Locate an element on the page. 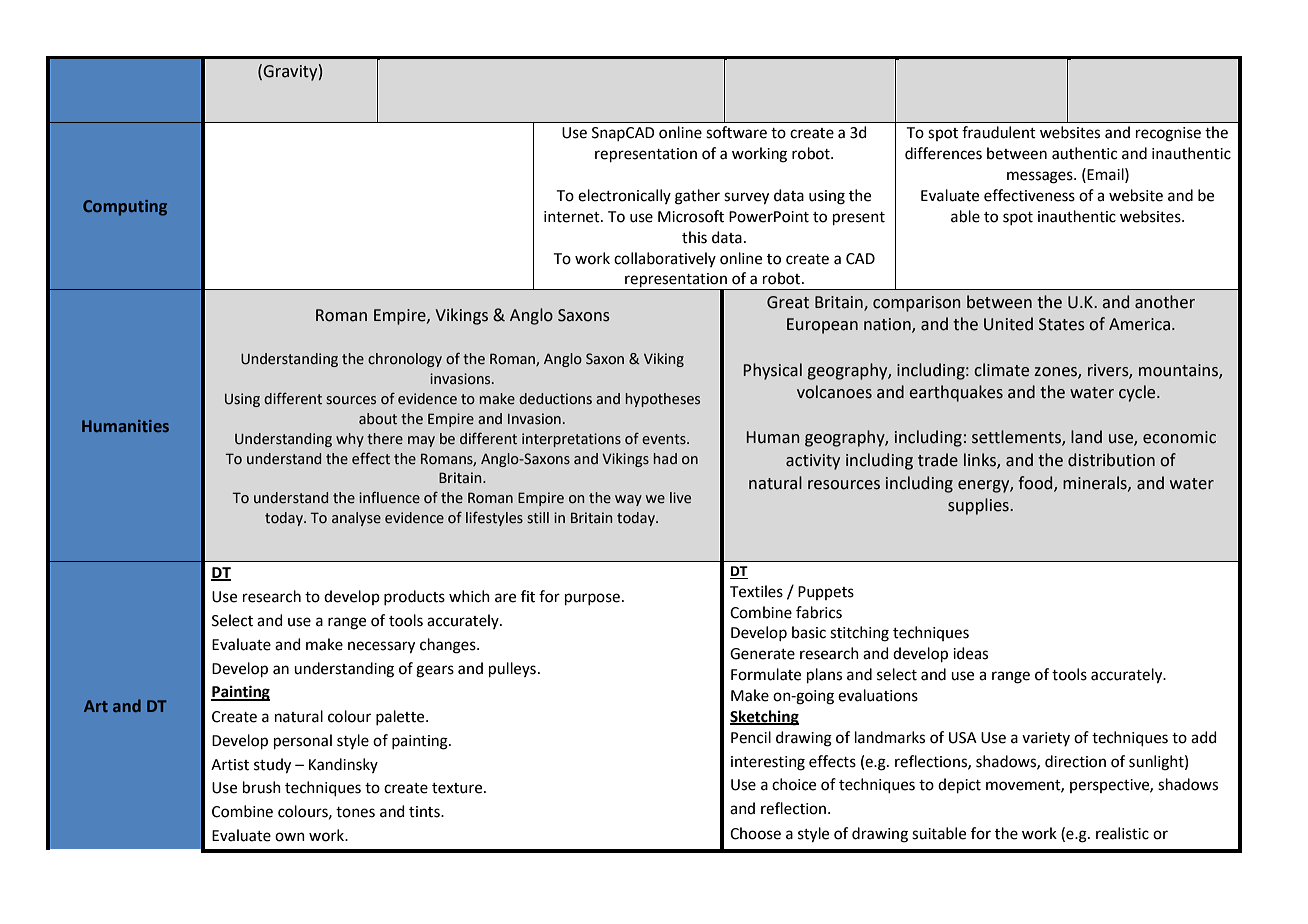  messages is located at coordinates (1041, 177).
